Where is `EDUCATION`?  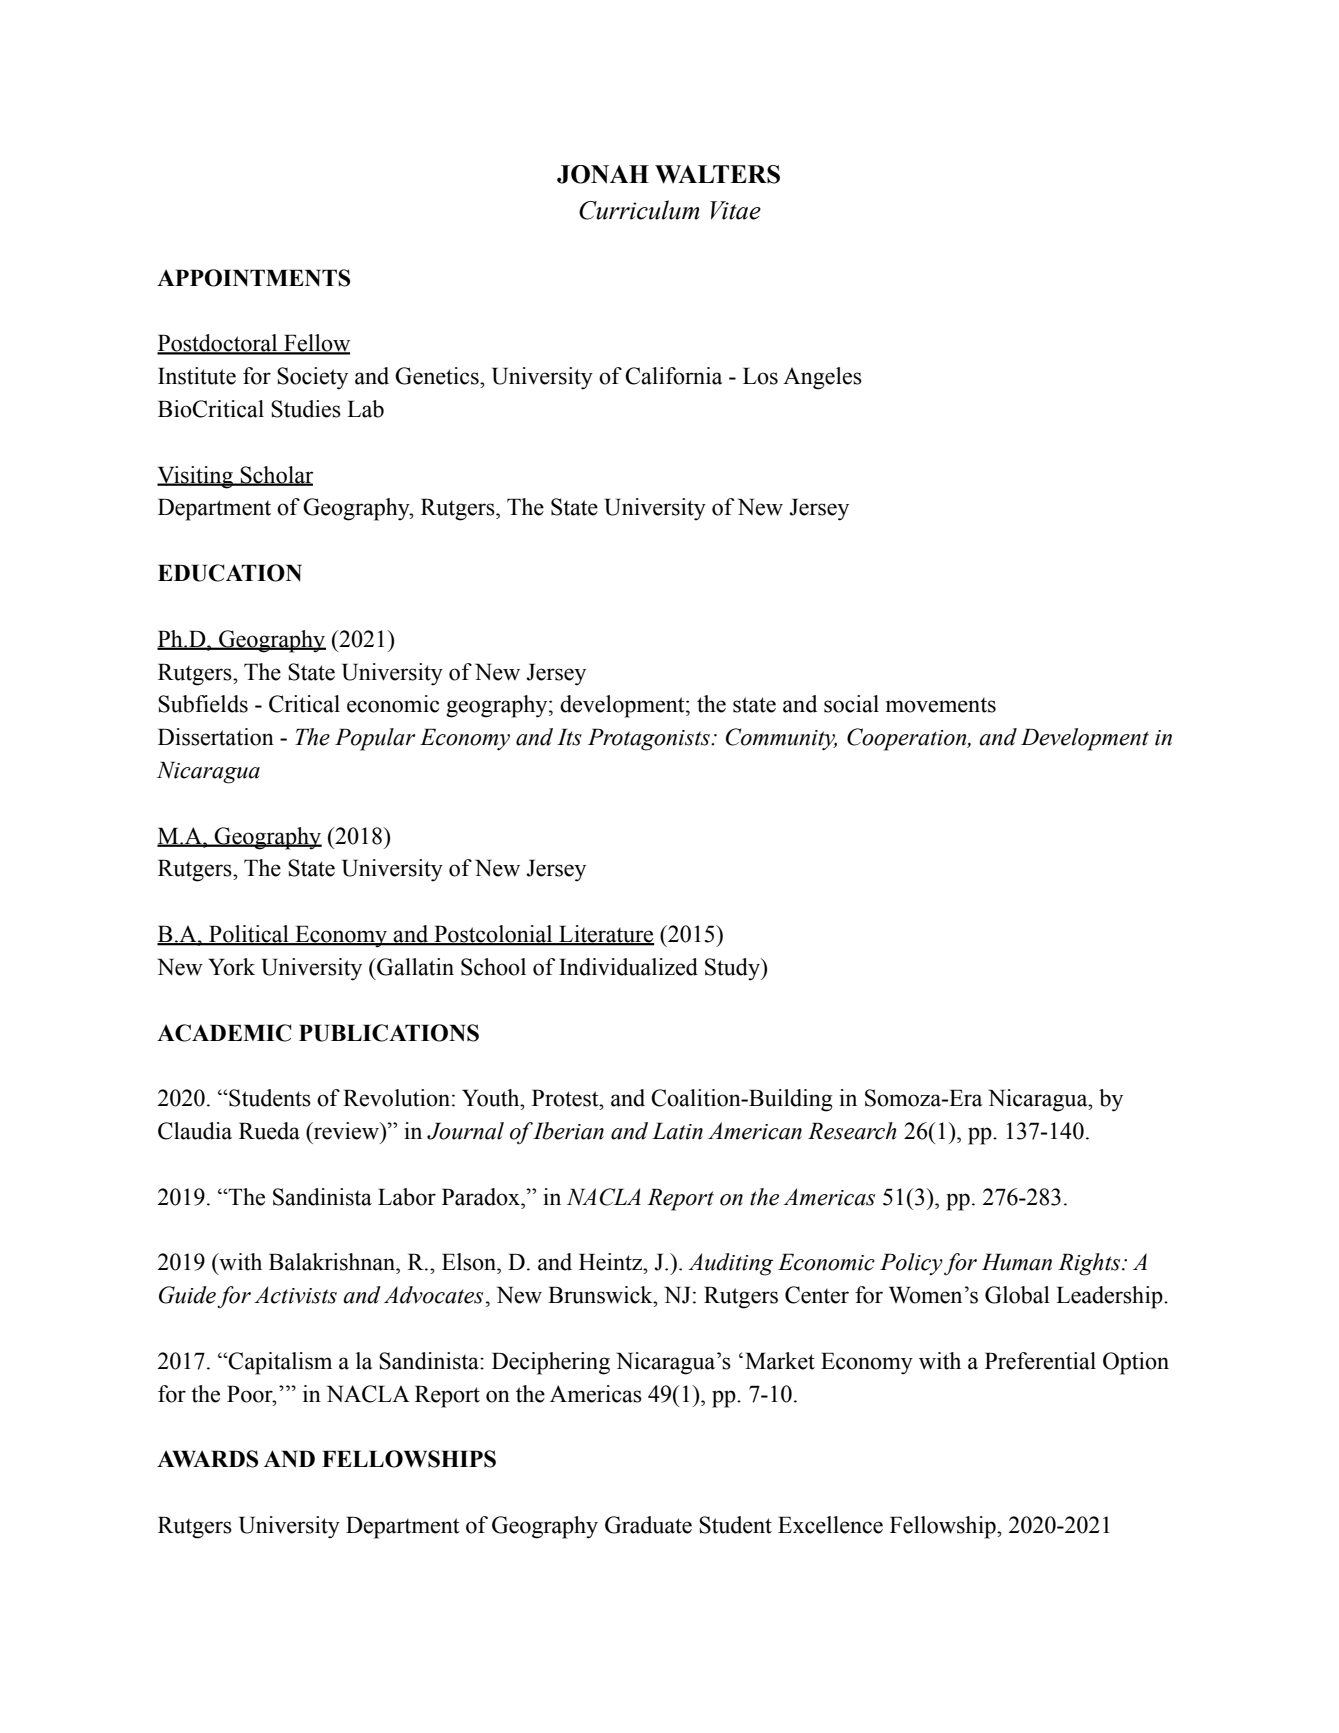 EDUCATION is located at coordinates (230, 573).
